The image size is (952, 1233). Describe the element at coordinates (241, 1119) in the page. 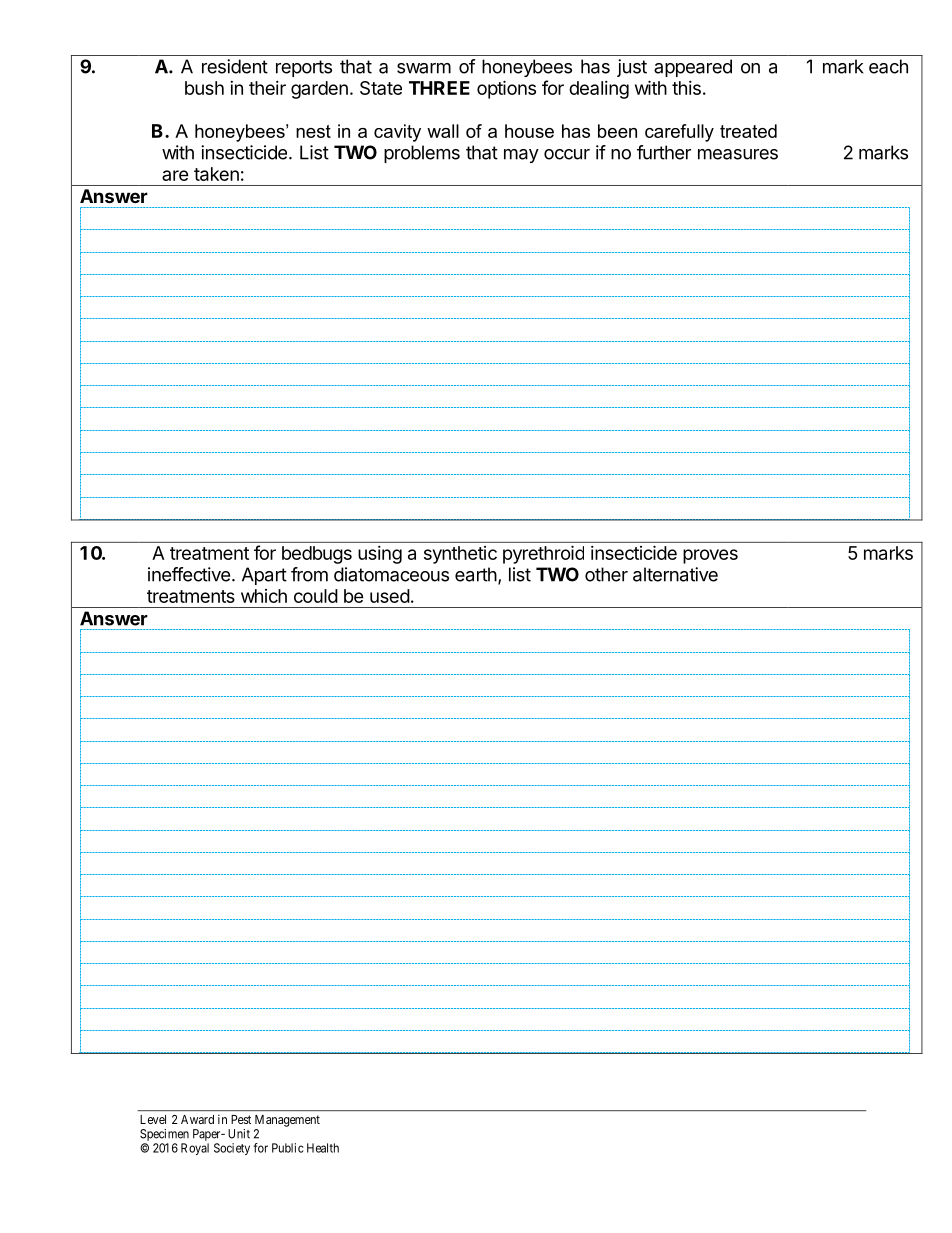

I see `Pest` at that location.
